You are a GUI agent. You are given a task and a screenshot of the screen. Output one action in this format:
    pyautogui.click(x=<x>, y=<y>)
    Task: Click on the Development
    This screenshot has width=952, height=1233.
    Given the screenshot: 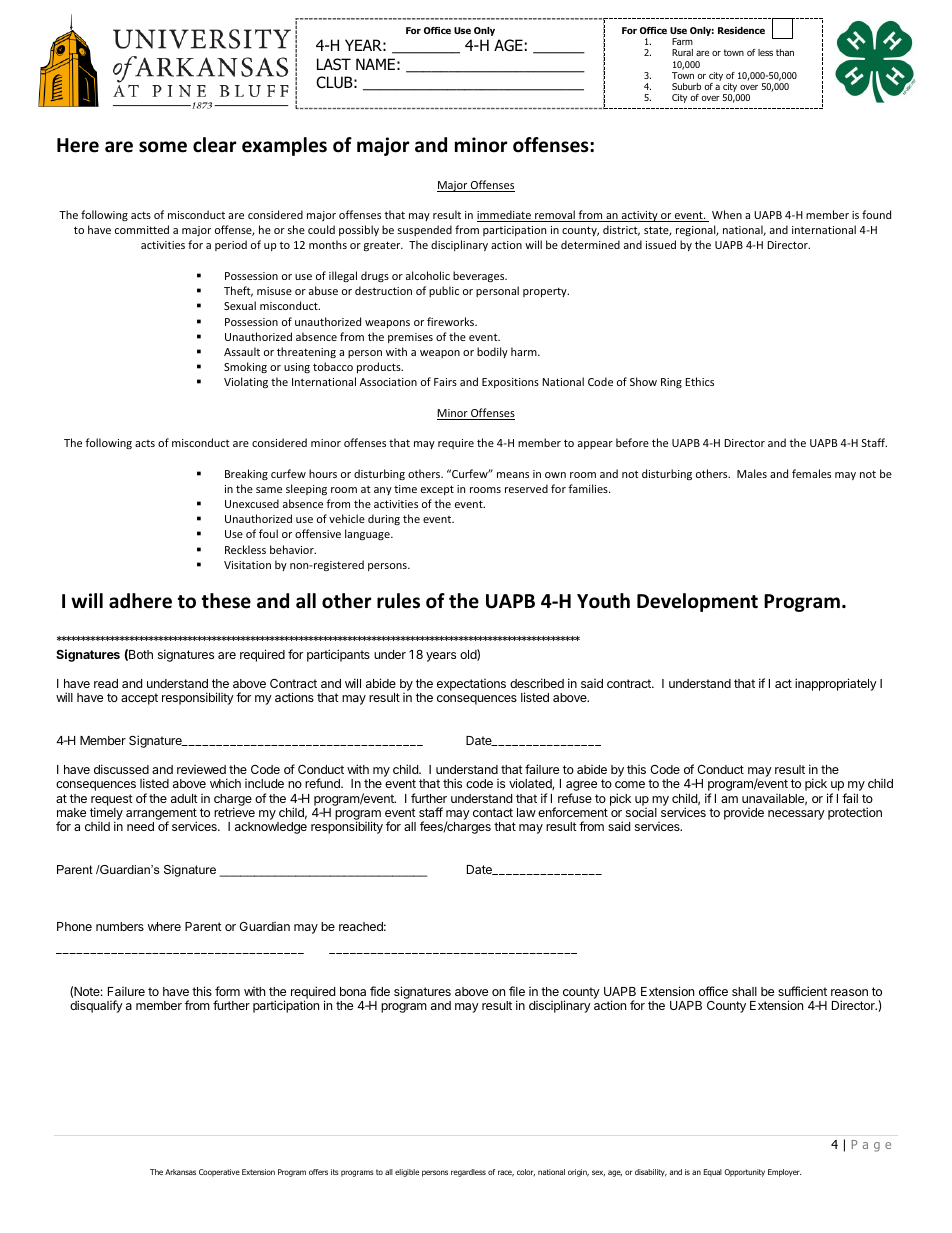 What is the action you would take?
    pyautogui.click(x=697, y=602)
